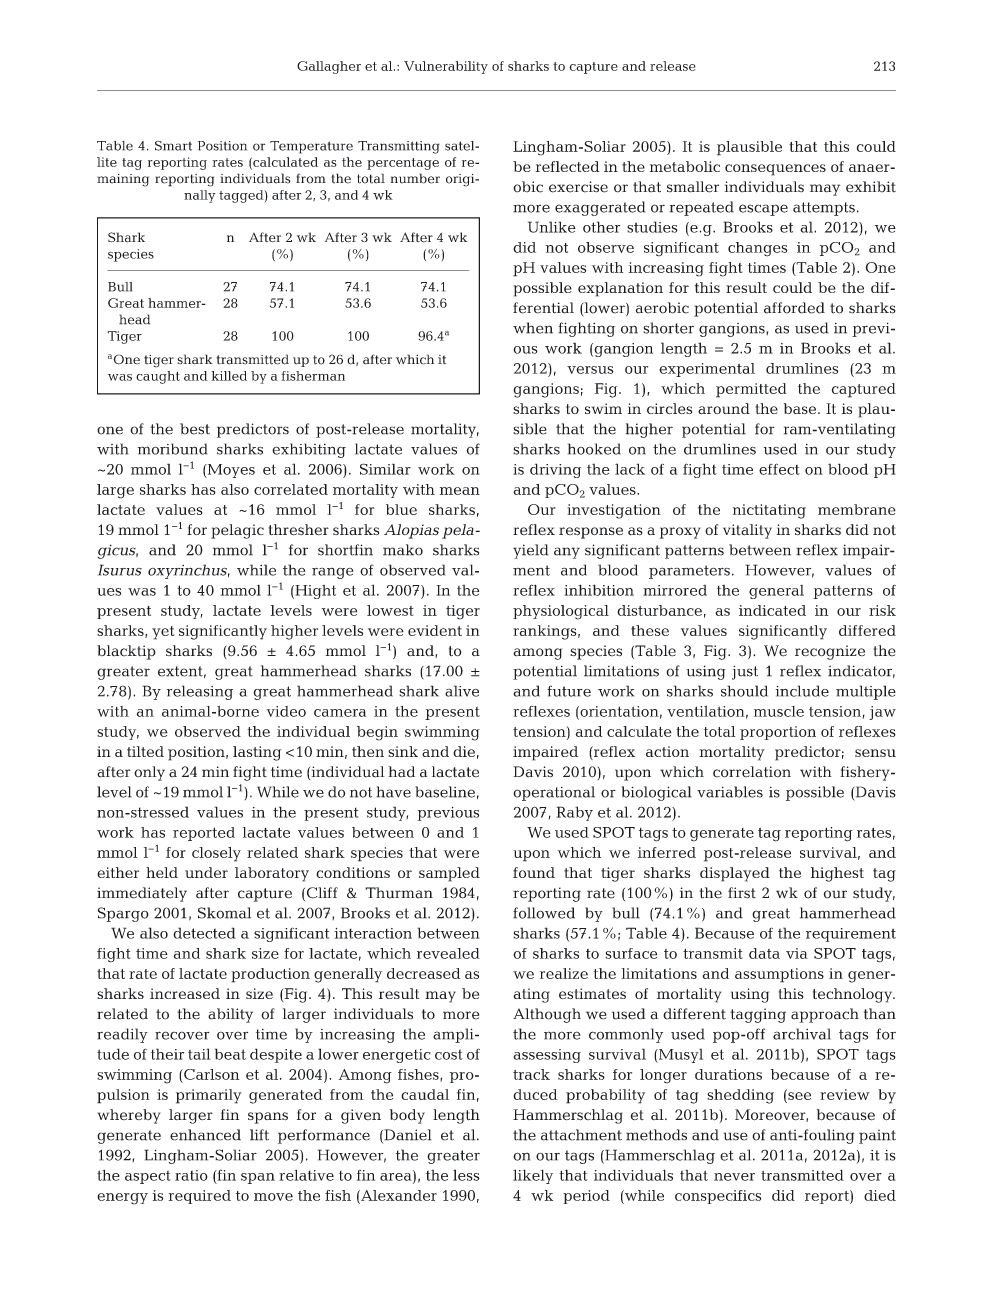 Image resolution: width=993 pixels, height=1309 pixels. What do you see at coordinates (751, 390) in the screenshot?
I see `permitted` at bounding box center [751, 390].
